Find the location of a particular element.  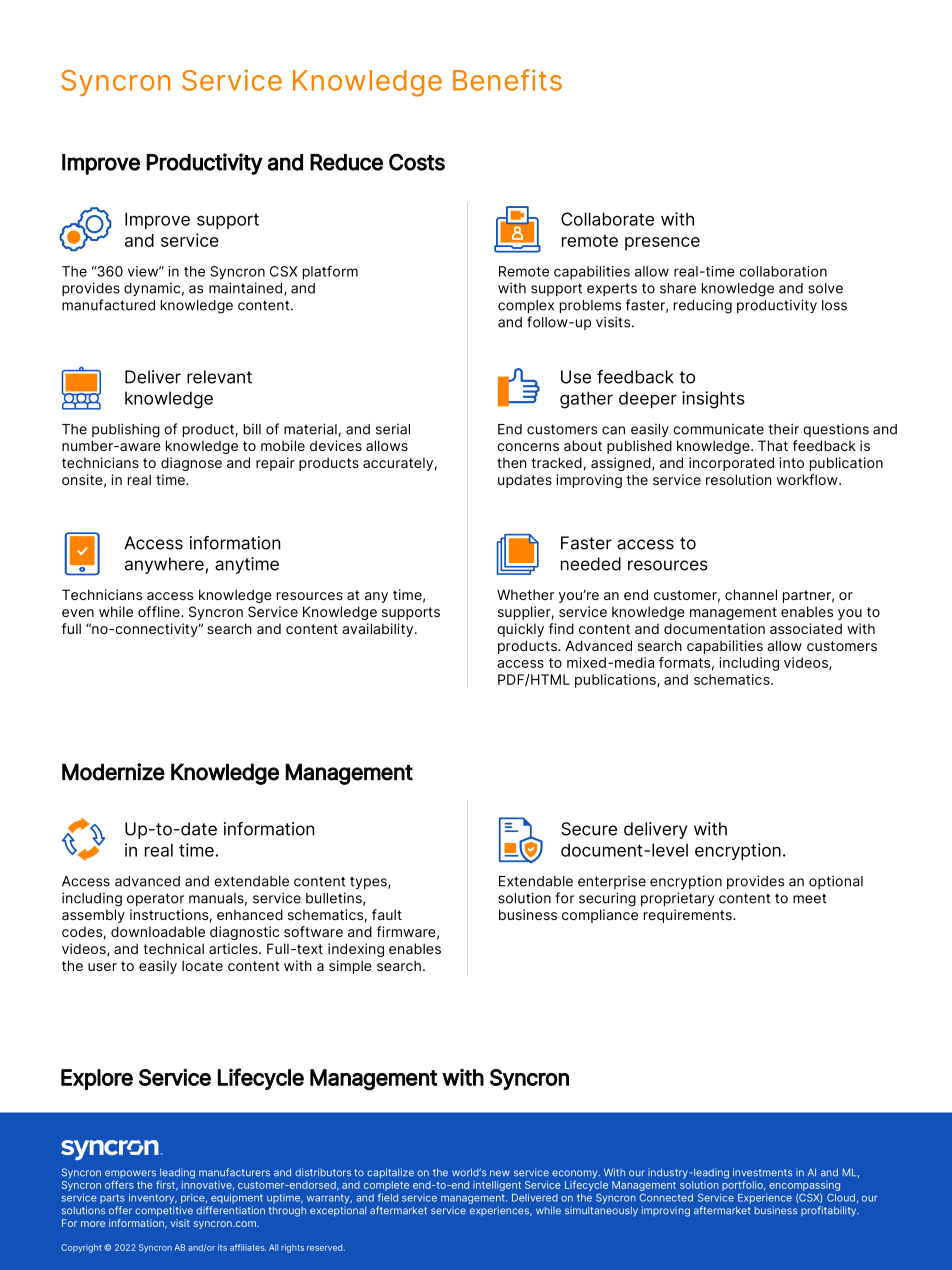

presence is located at coordinates (662, 244).
